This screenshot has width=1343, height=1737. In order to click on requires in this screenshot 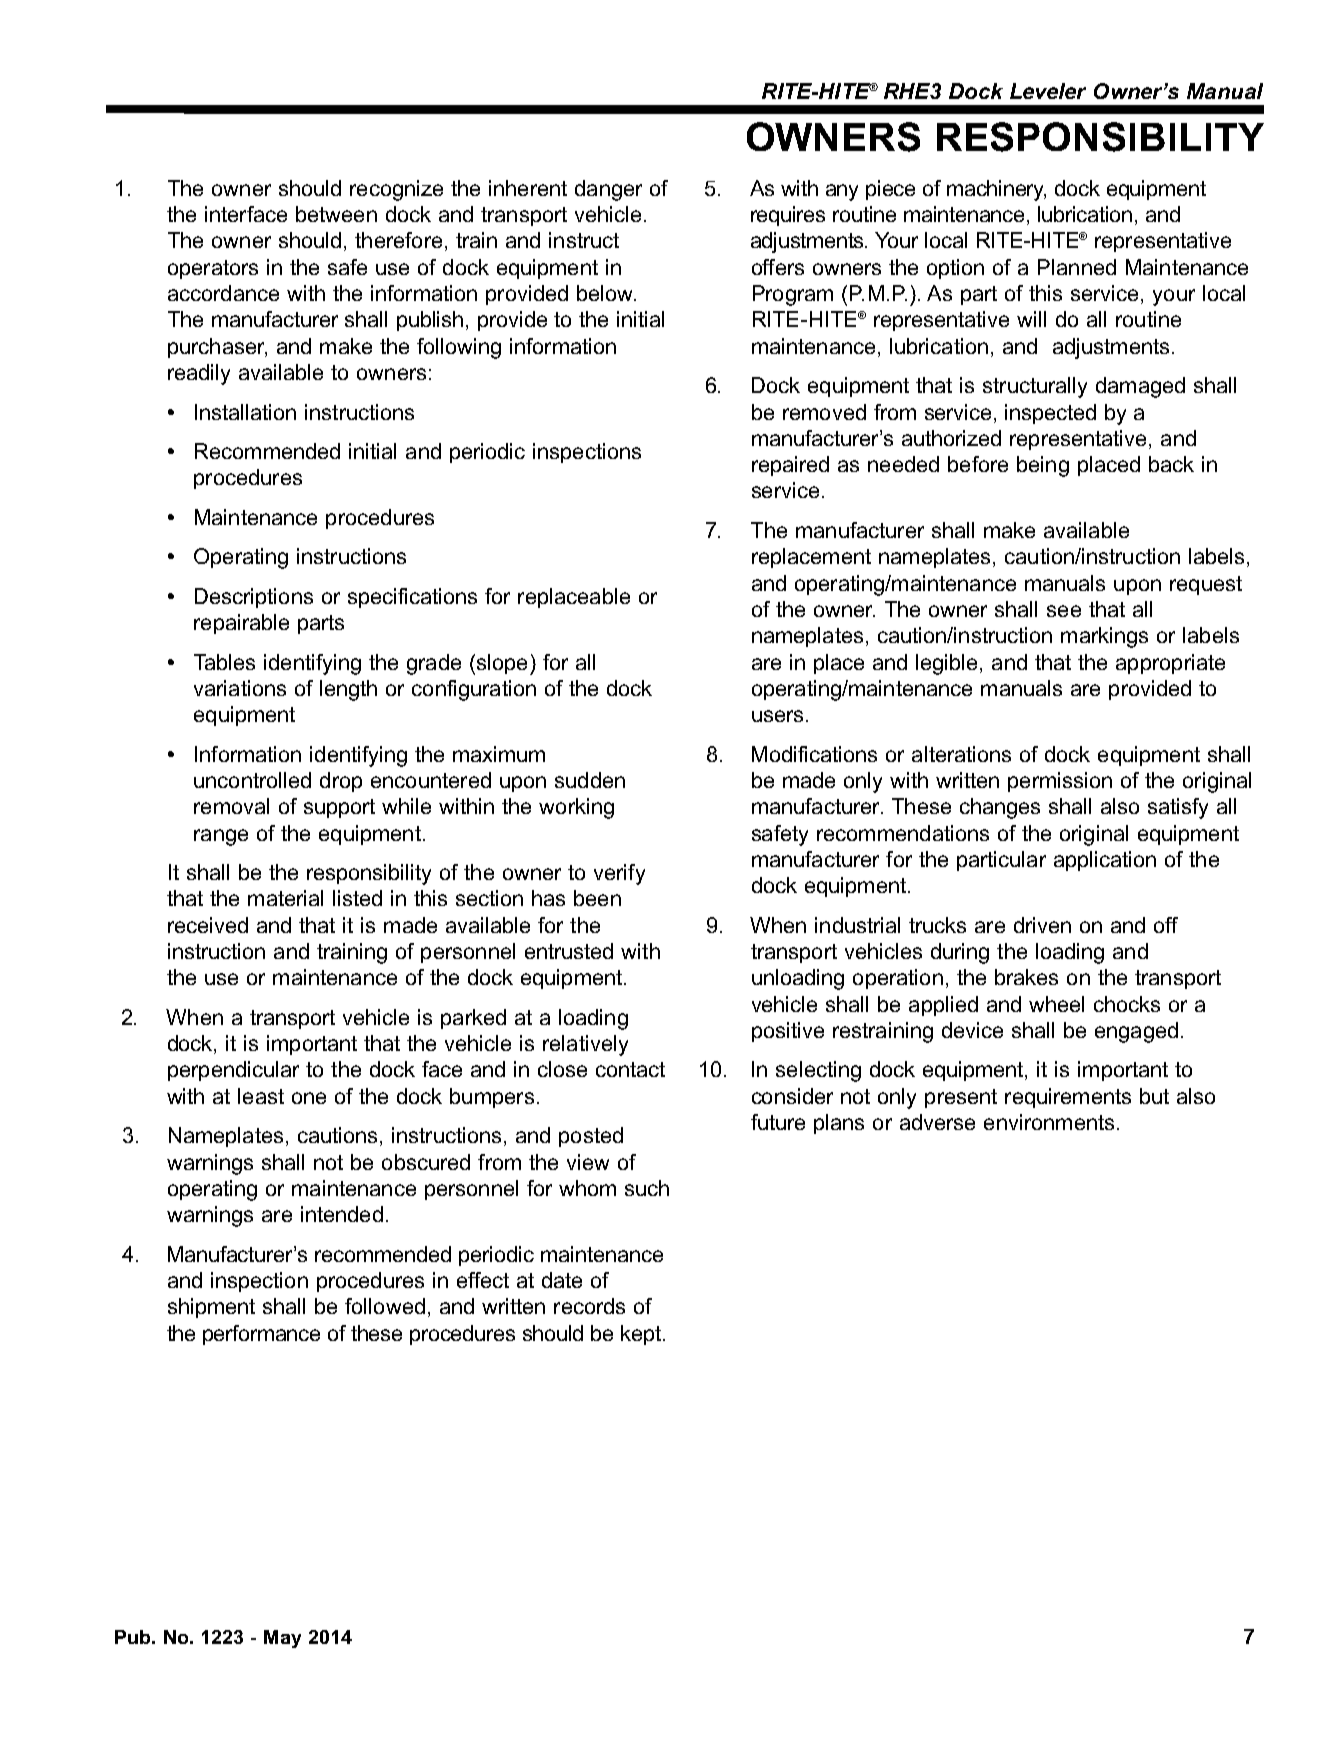, I will do `click(788, 216)`.
